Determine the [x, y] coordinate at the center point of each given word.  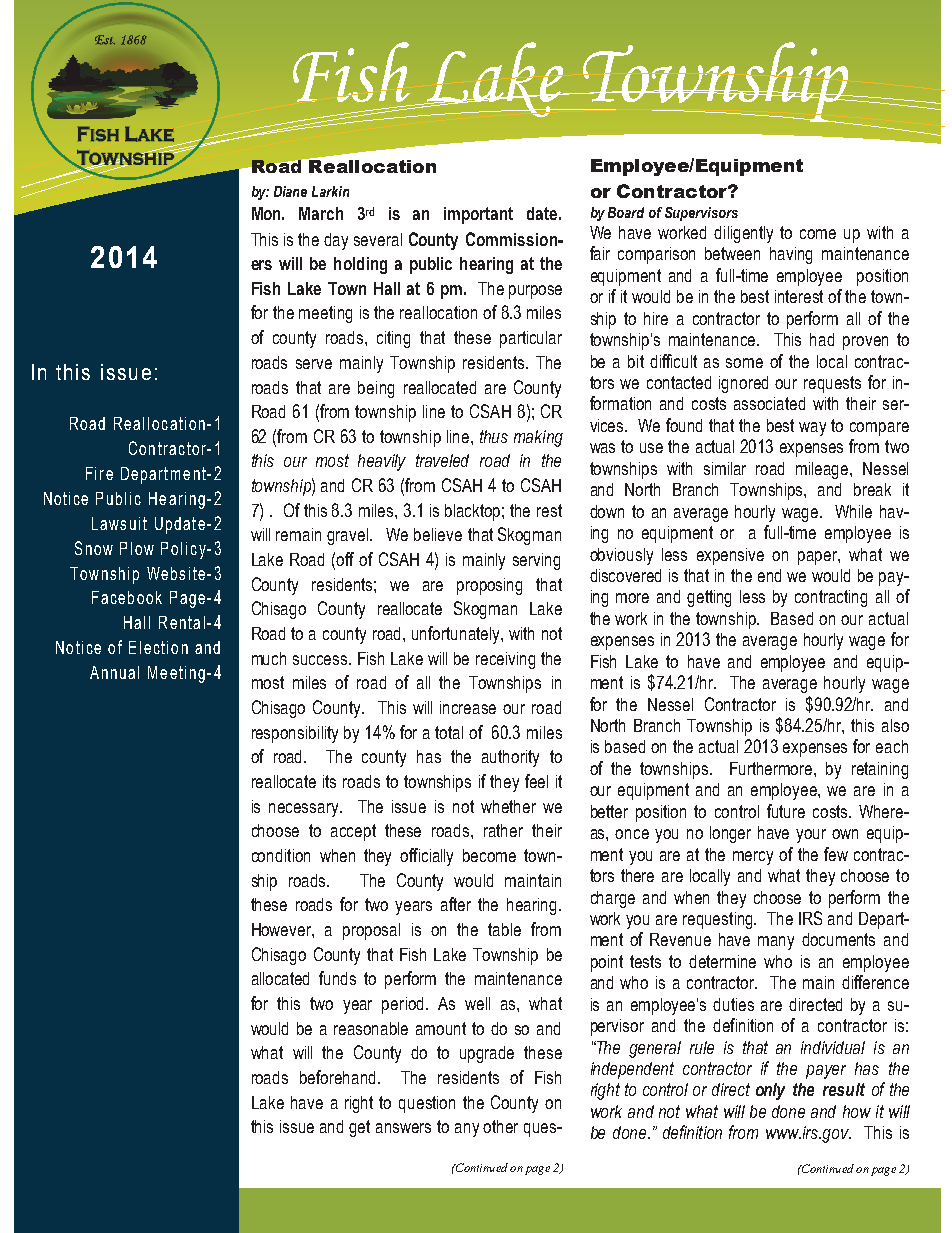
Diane [290, 191]
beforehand [337, 1077]
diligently [743, 234]
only [770, 1091]
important [478, 215]
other [500, 1126]
